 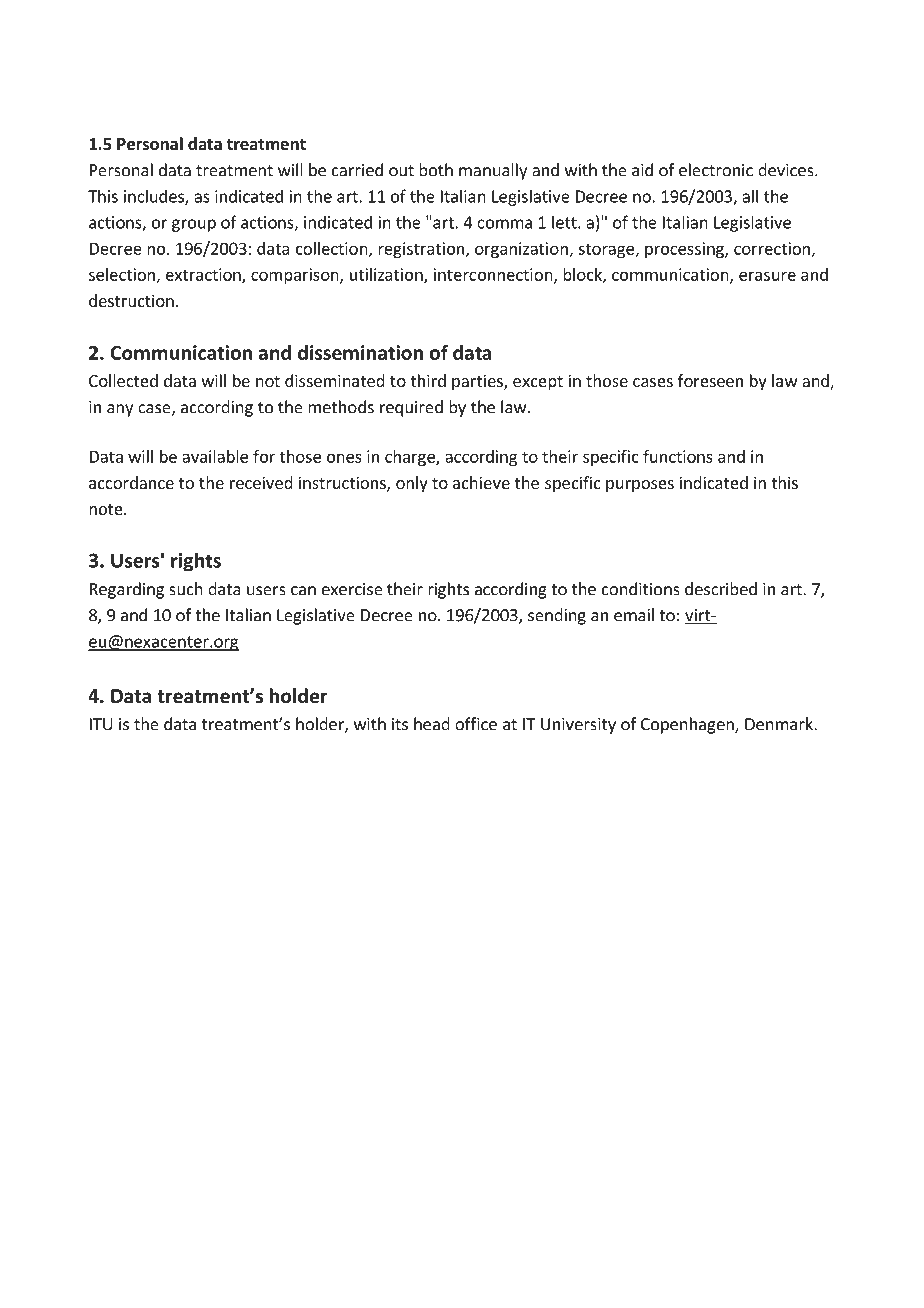 What do you see at coordinates (678, 456) in the screenshot?
I see `functions` at bounding box center [678, 456].
